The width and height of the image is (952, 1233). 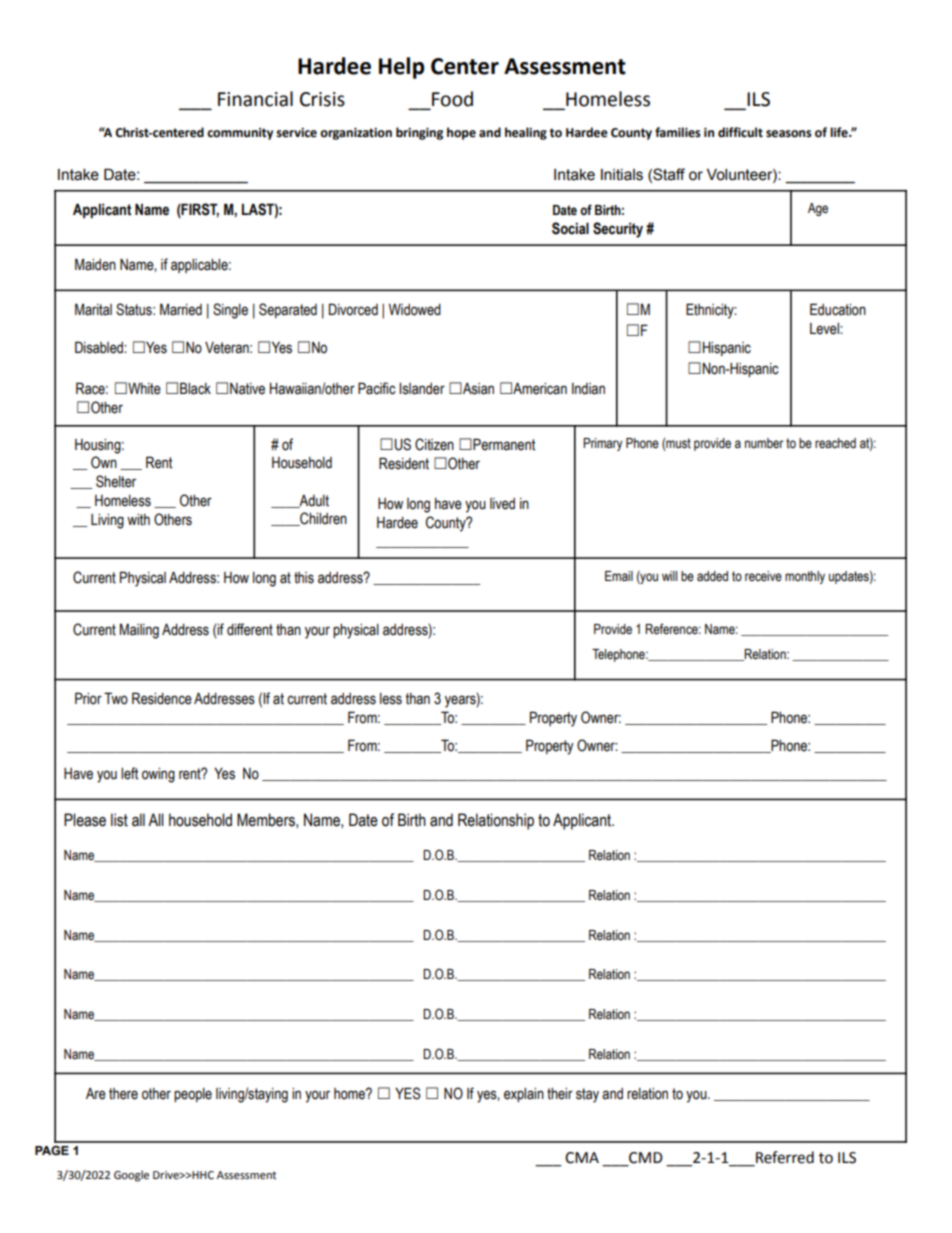 What do you see at coordinates (524, 1095) in the image?
I see `explain` at bounding box center [524, 1095].
